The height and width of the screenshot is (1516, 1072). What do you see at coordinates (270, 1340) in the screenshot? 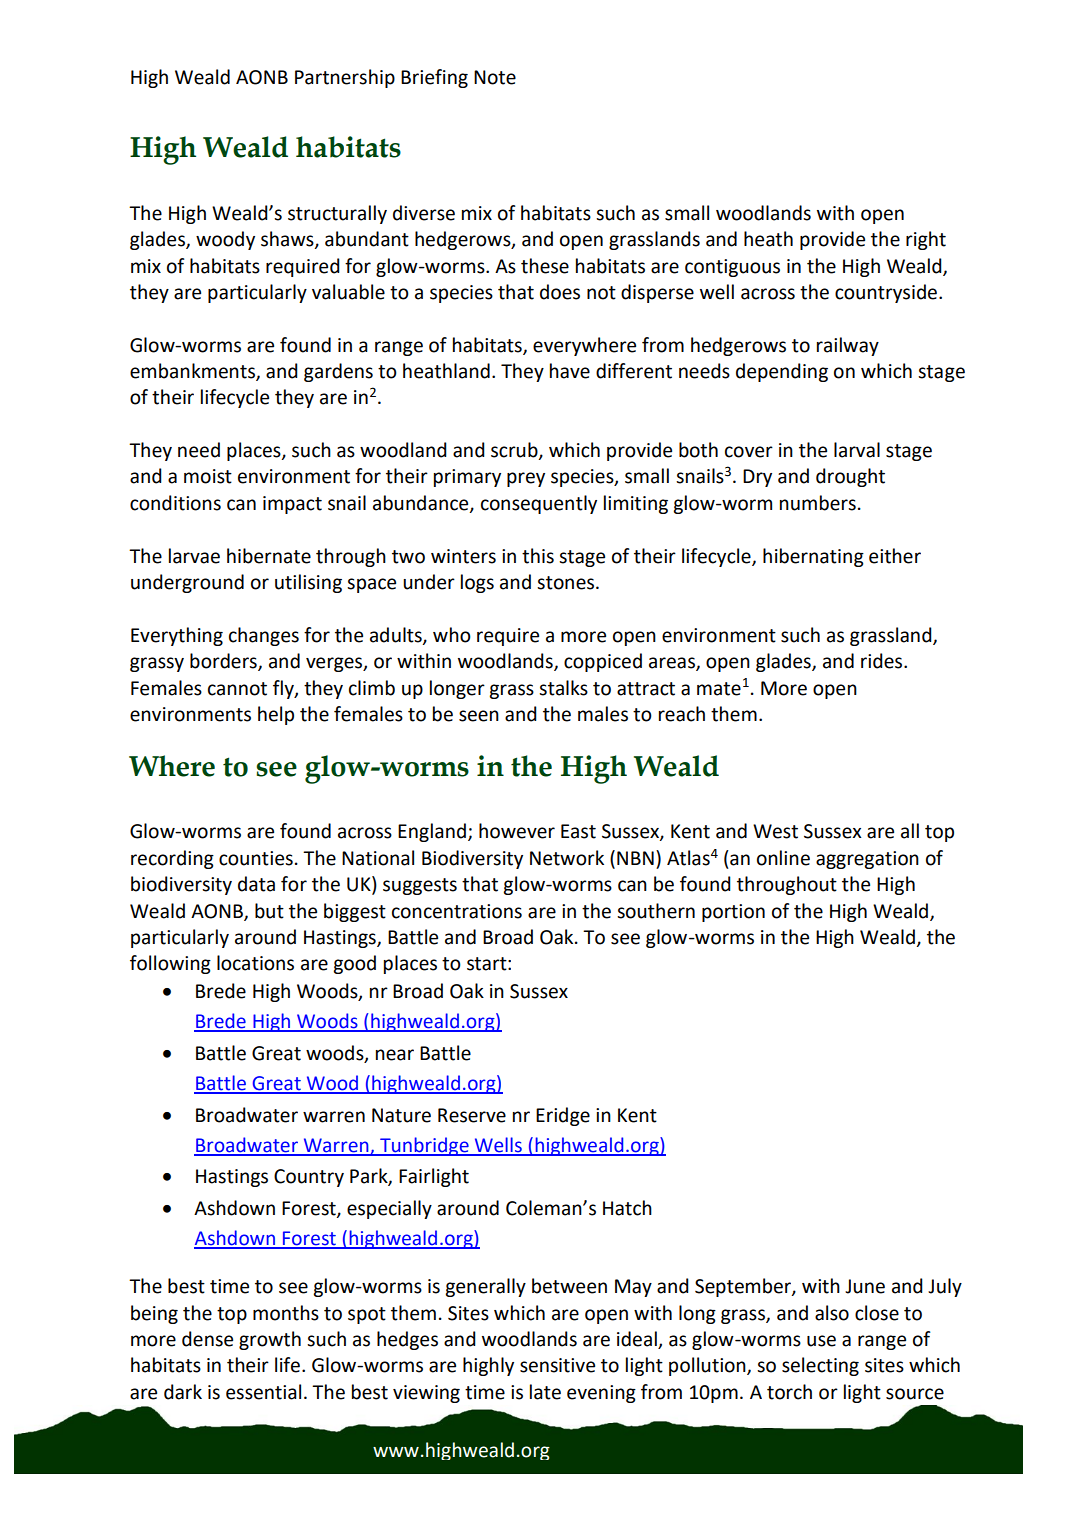
I see `growth` at bounding box center [270, 1340].
